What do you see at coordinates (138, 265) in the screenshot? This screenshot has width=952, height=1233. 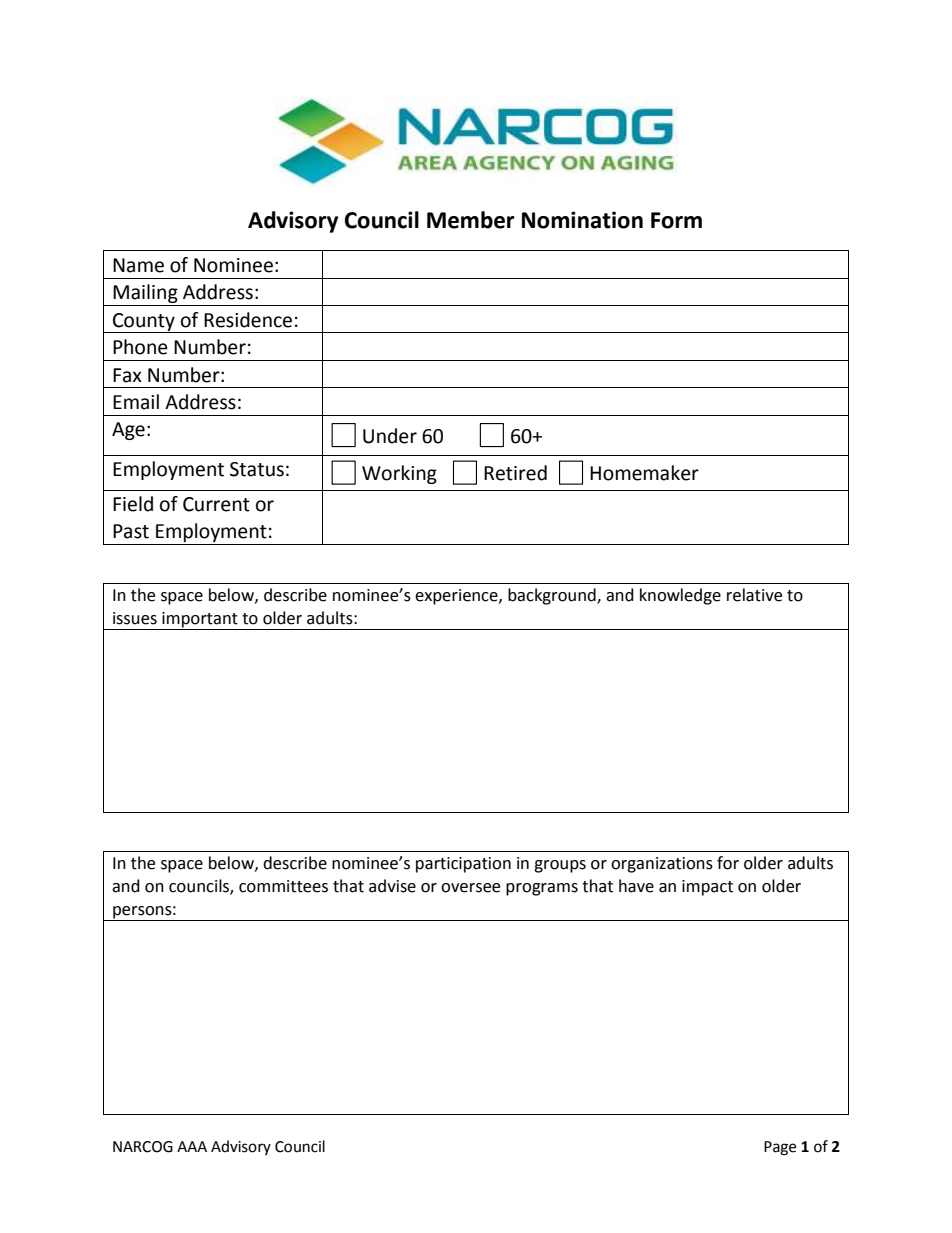 I see `Name` at bounding box center [138, 265].
